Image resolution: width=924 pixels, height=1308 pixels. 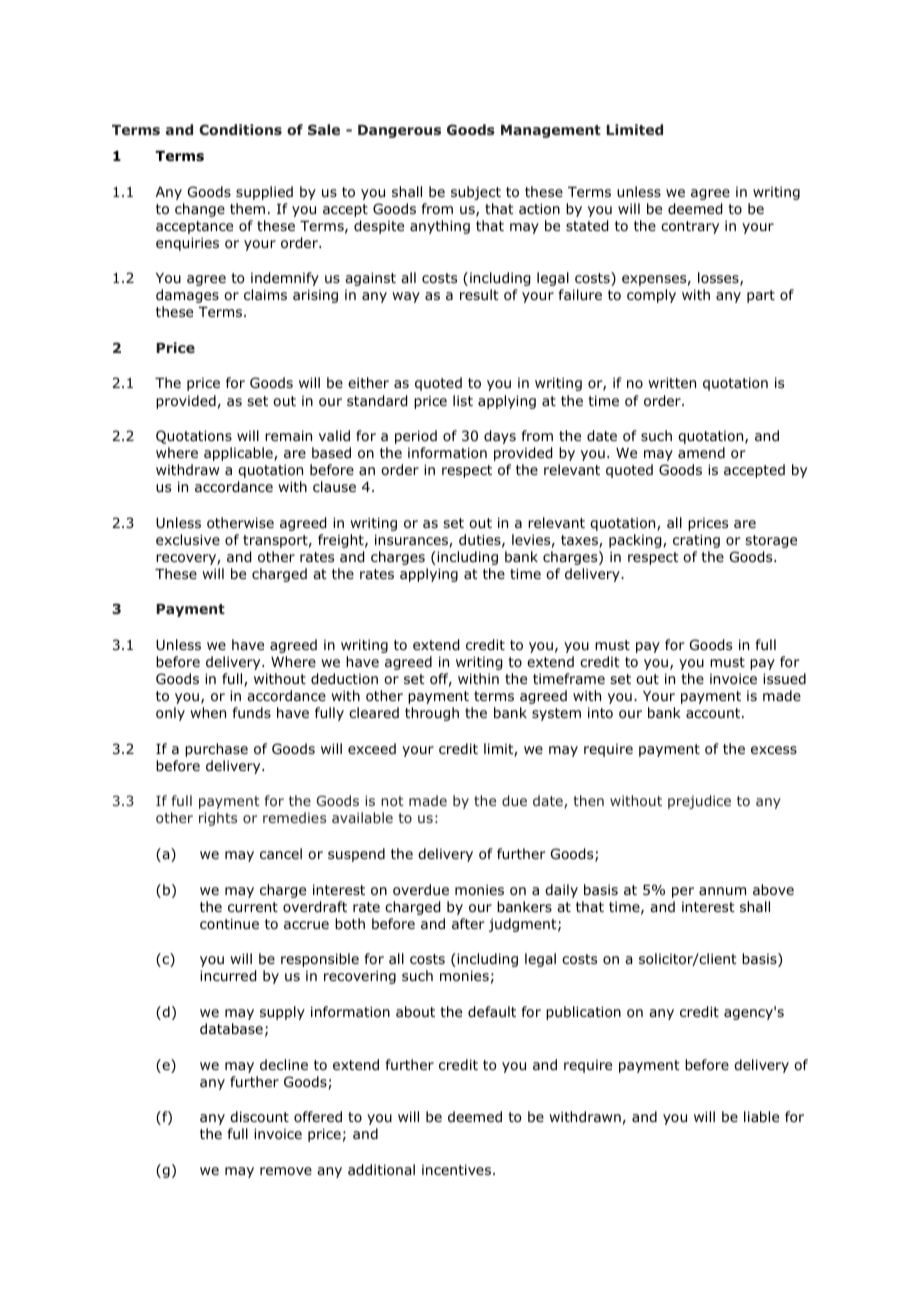 I want to click on rights, so click(x=218, y=819).
